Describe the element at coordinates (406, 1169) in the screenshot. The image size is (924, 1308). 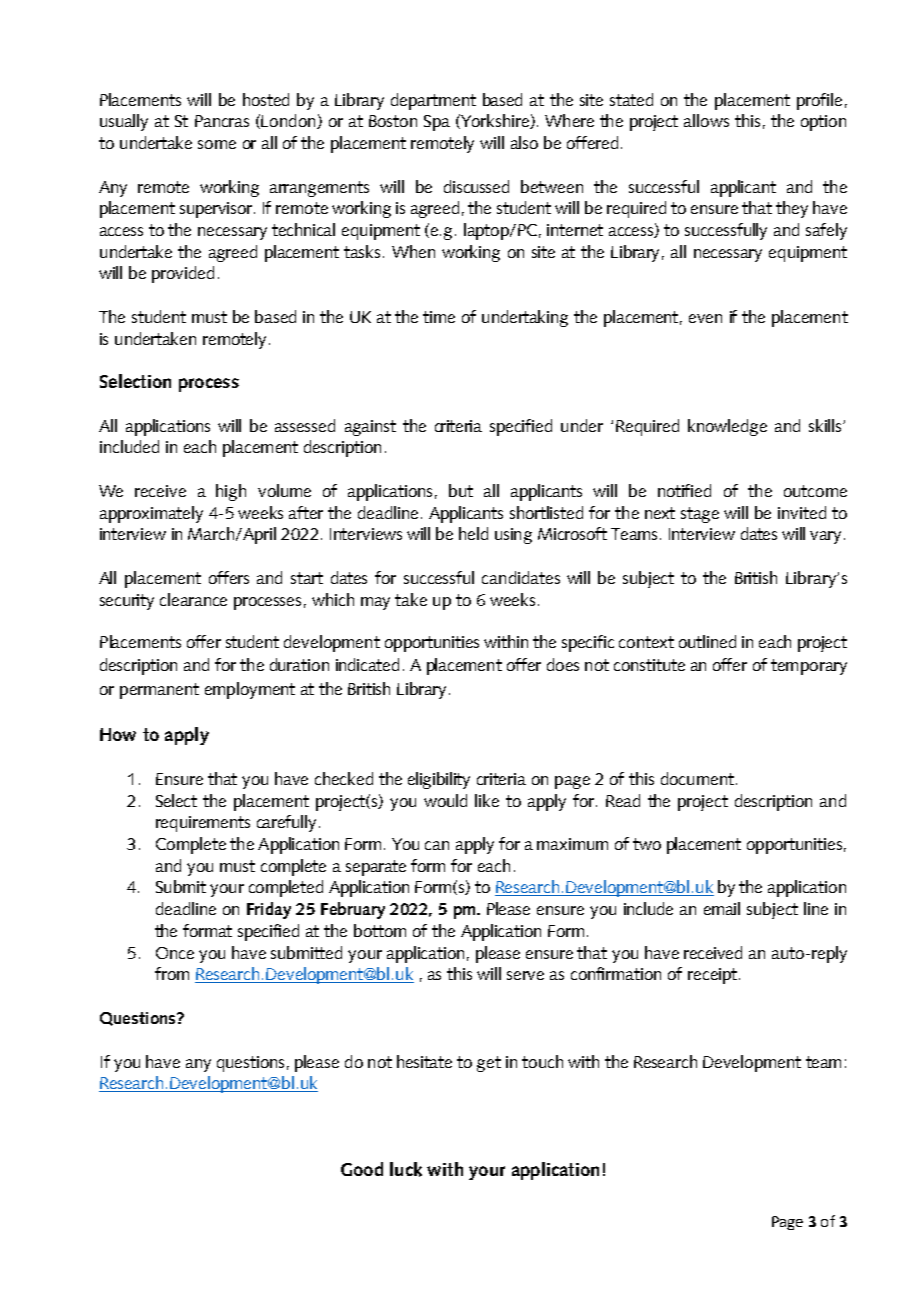
I see `luck` at that location.
